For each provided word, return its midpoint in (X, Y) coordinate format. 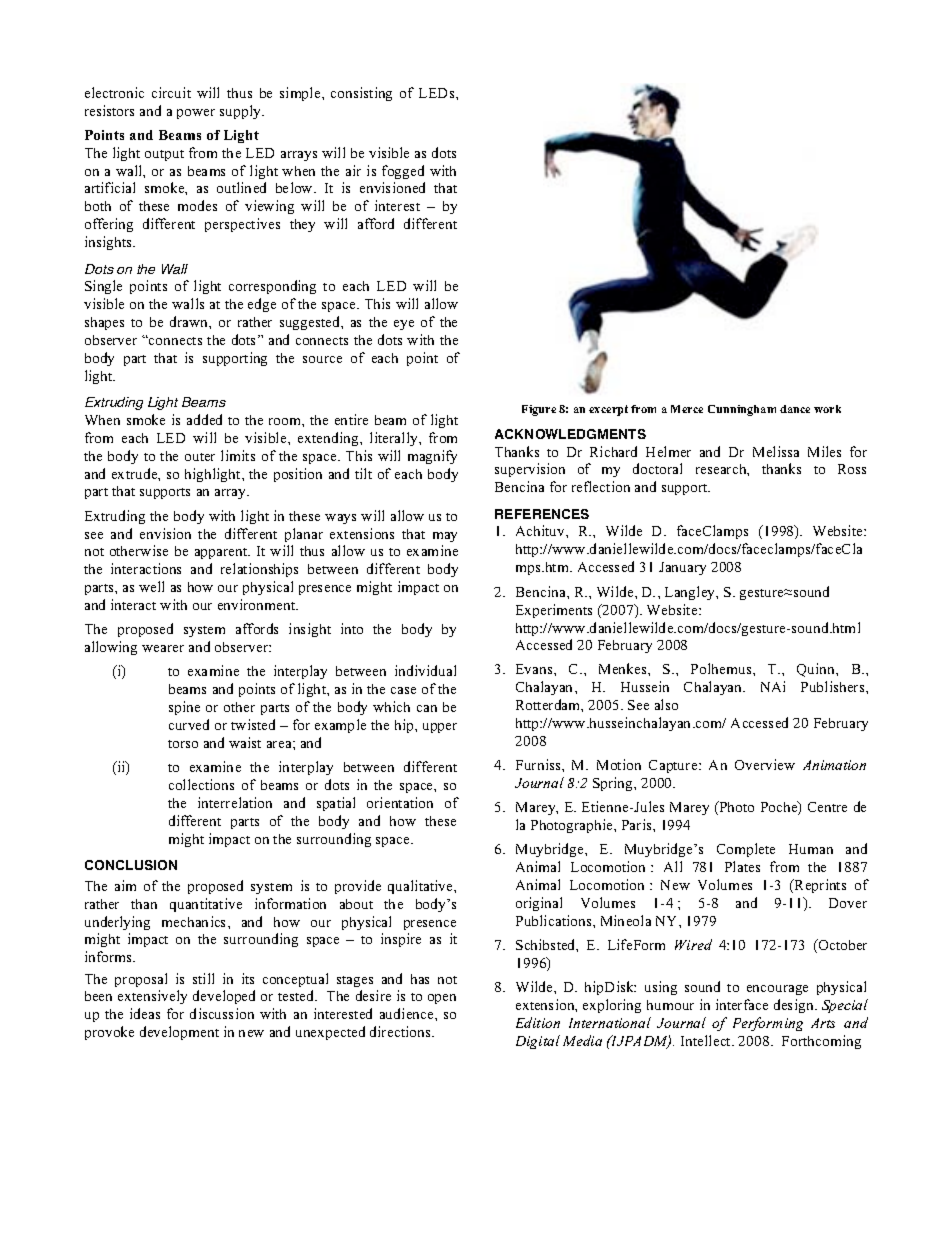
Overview (765, 764)
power (196, 114)
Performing (768, 1024)
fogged (403, 172)
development (179, 1033)
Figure (539, 410)
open (442, 999)
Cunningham (742, 410)
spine (184, 708)
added (204, 419)
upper (440, 728)
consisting (361, 94)
